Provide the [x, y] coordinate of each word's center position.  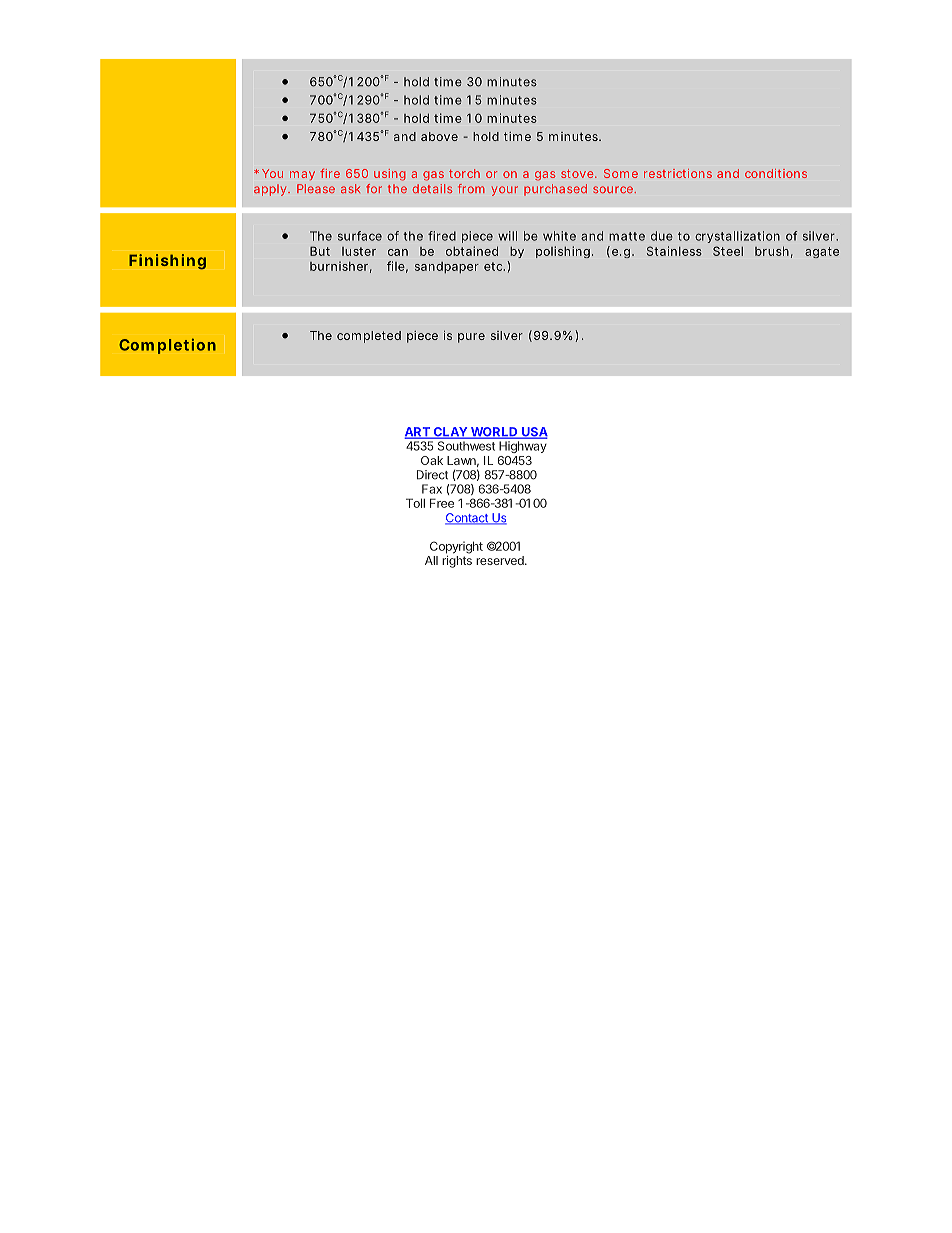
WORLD [494, 433]
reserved [501, 560]
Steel [728, 251]
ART [418, 433]
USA [534, 433]
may [302, 175]
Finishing [167, 261]
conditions [776, 173]
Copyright [456, 547]
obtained [472, 251]
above [439, 136]
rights [457, 562]
